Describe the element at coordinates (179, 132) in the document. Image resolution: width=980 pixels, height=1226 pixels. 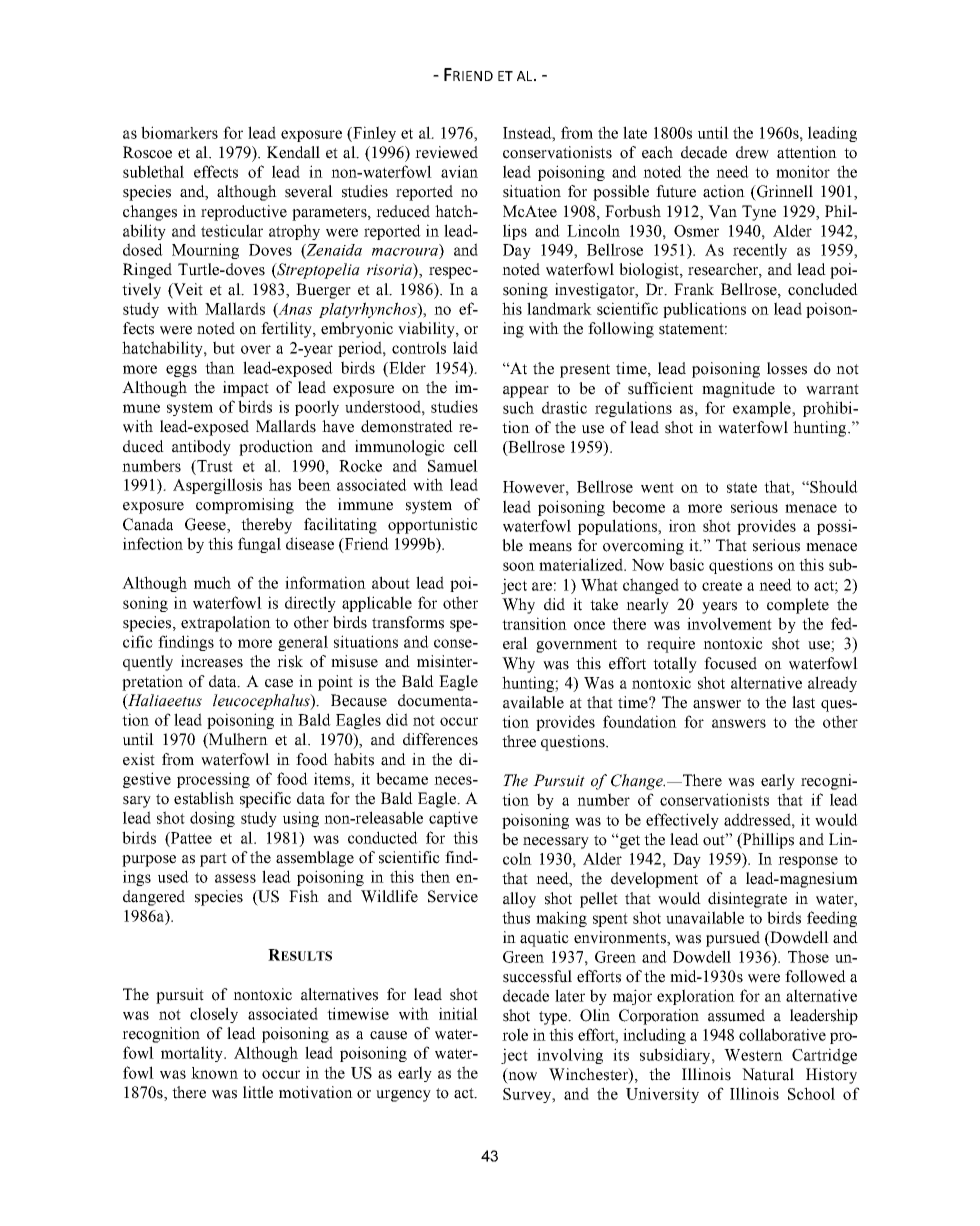
I see `biomarkers` at that location.
